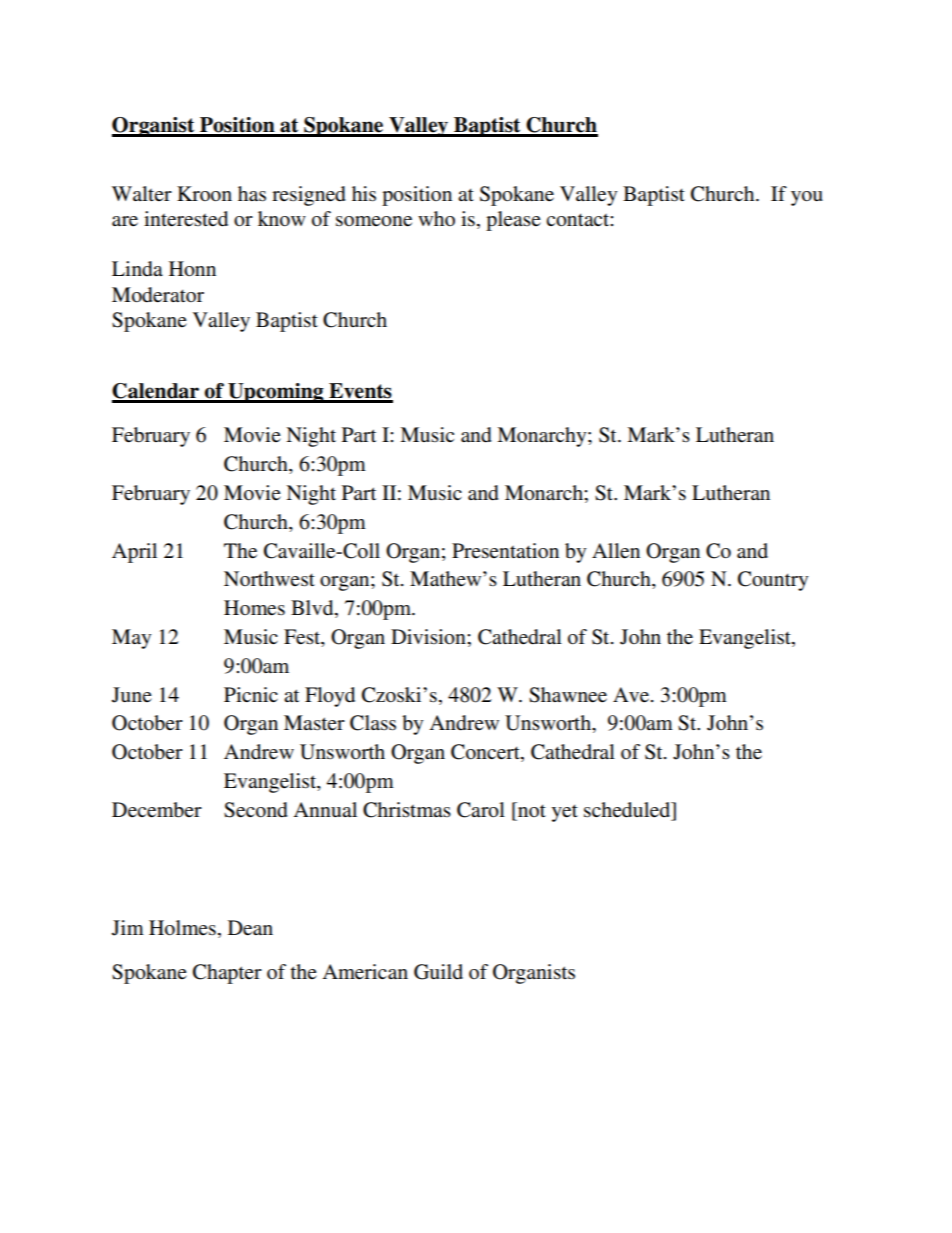 The height and width of the screenshot is (1233, 952). What do you see at coordinates (807, 198) in the screenshot?
I see `you` at bounding box center [807, 198].
